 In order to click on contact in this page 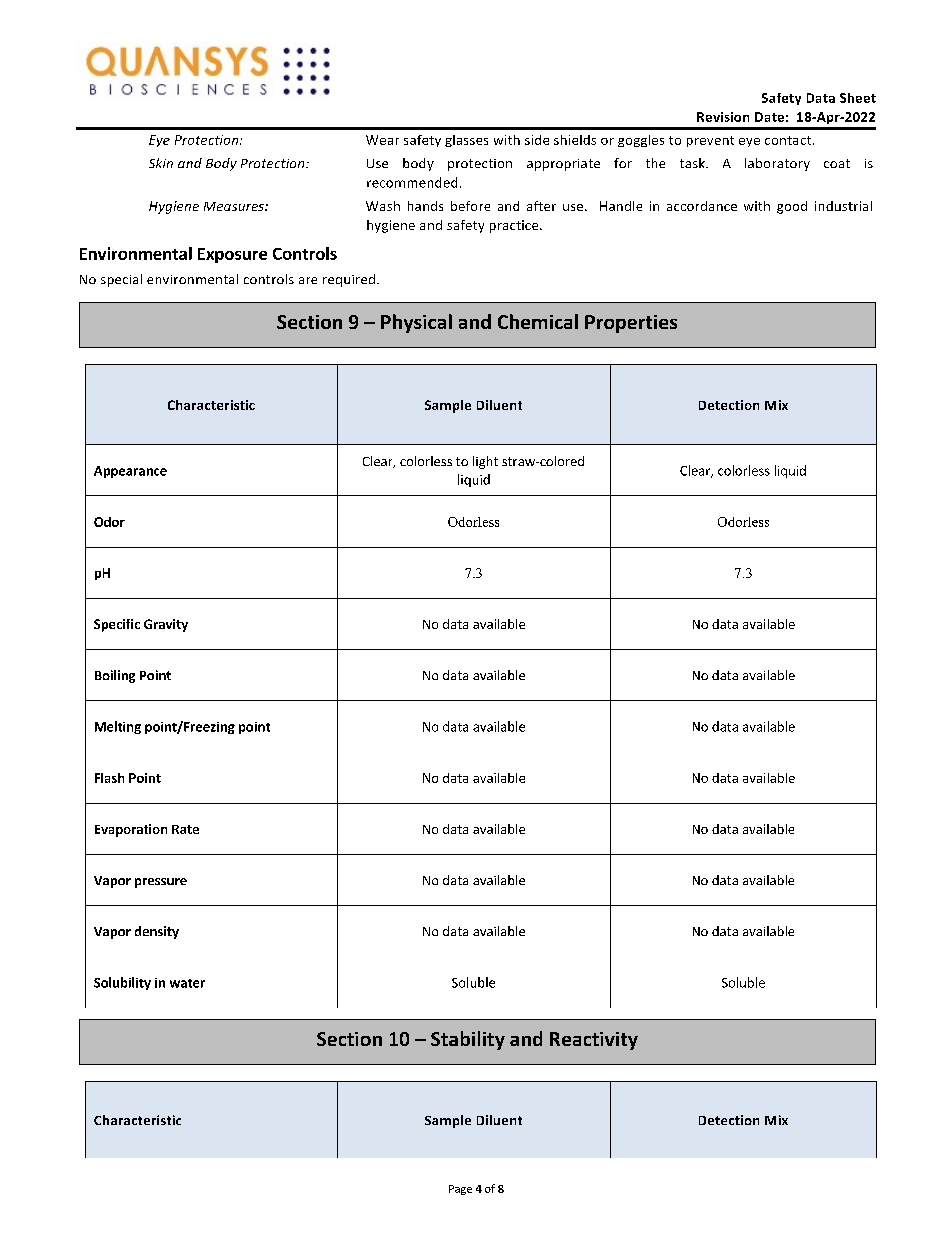, I will do `click(789, 140)`.
